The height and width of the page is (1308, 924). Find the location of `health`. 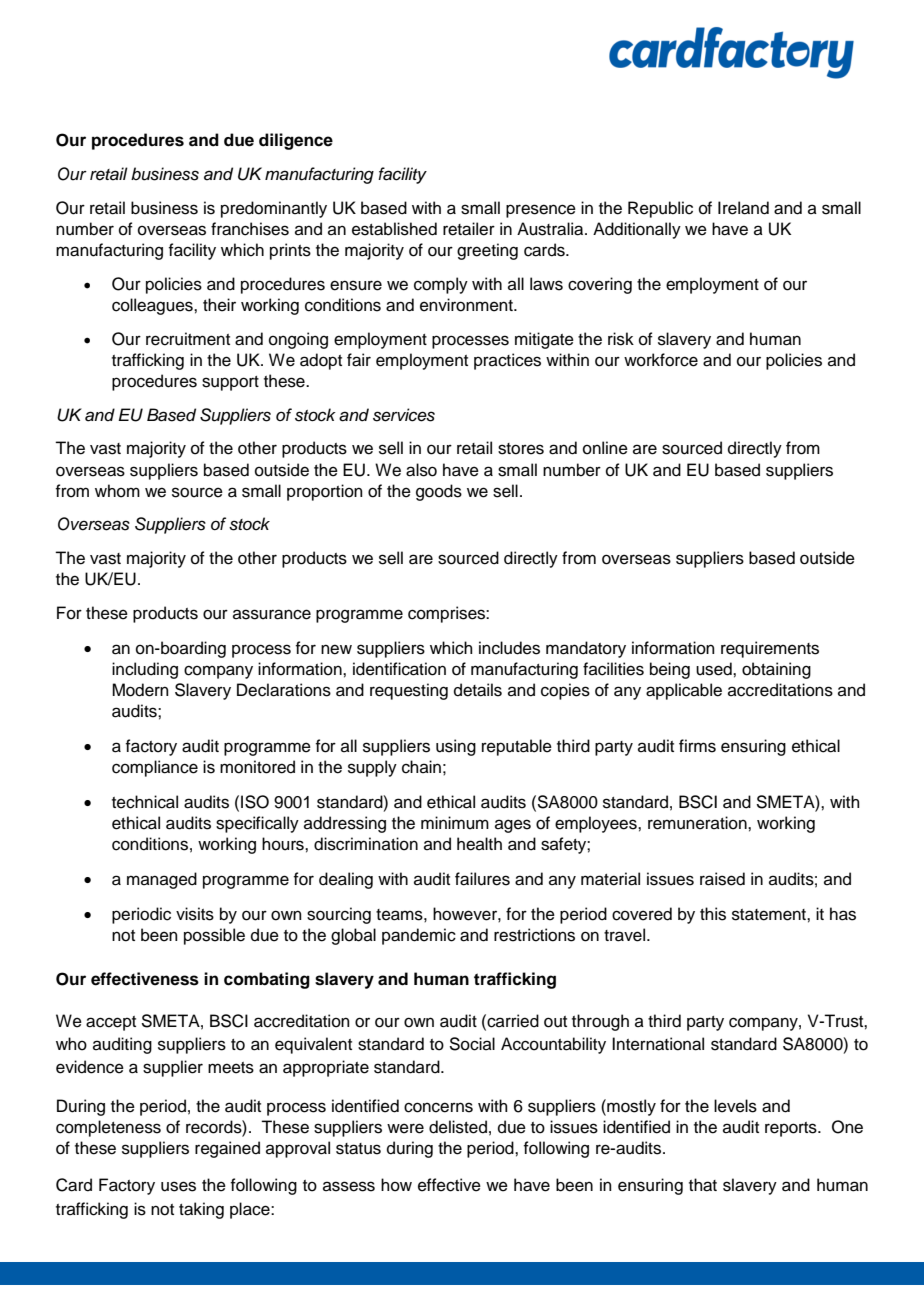

health is located at coordinates (479, 844).
